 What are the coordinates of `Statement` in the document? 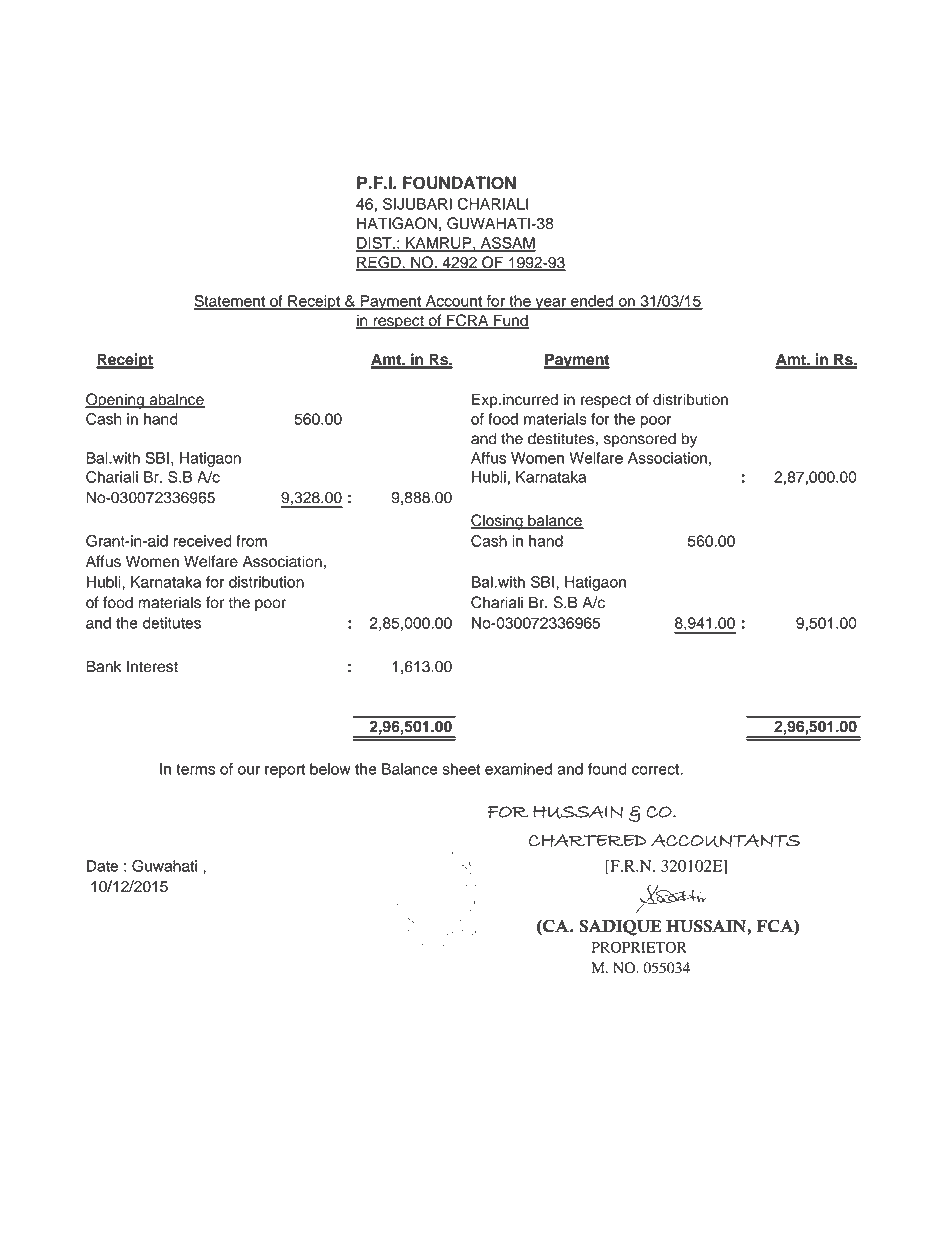 It's located at (231, 302).
